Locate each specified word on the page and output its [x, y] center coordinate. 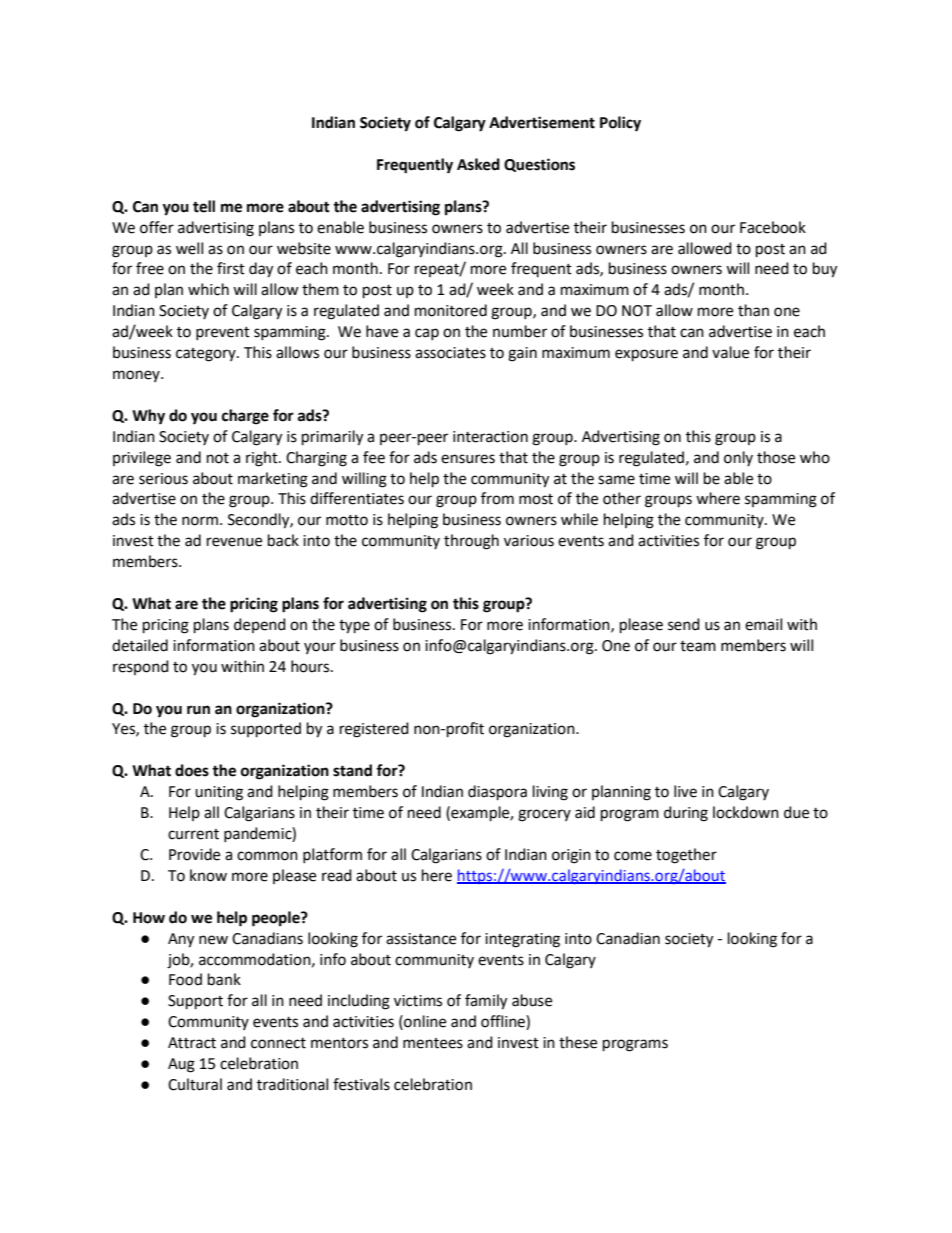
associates [450, 353]
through [471, 542]
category [207, 355]
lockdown [746, 812]
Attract [192, 1043]
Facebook [773, 227]
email [763, 624]
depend [260, 625]
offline [504, 1022]
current [193, 834]
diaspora [497, 793]
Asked [478, 164]
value [730, 352]
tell [204, 206]
